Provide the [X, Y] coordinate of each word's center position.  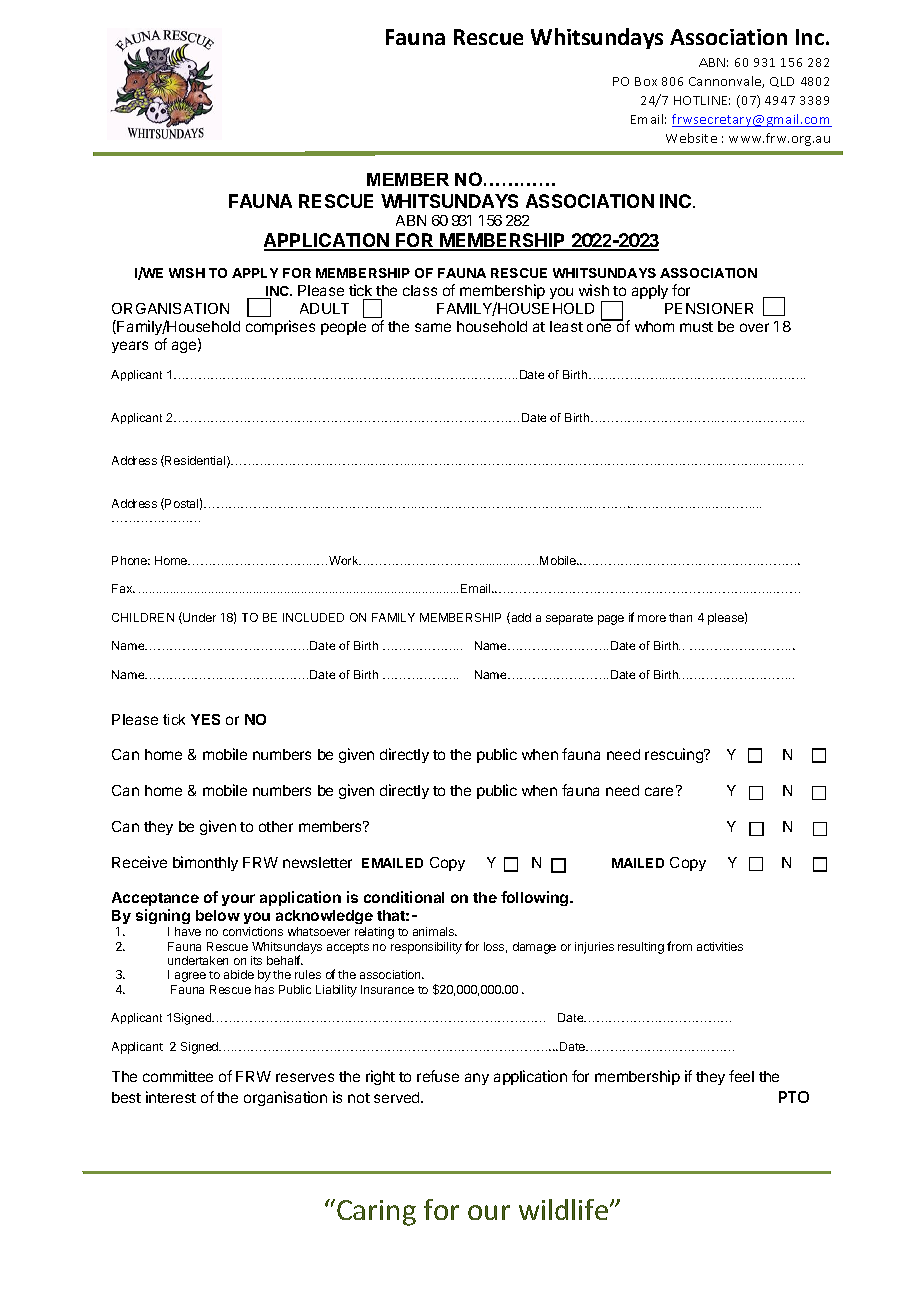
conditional [404, 897]
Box [646, 81]
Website [691, 138]
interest [171, 1097]
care [659, 791]
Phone [131, 560]
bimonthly [205, 863]
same [433, 327]
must [696, 327]
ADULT [324, 308]
